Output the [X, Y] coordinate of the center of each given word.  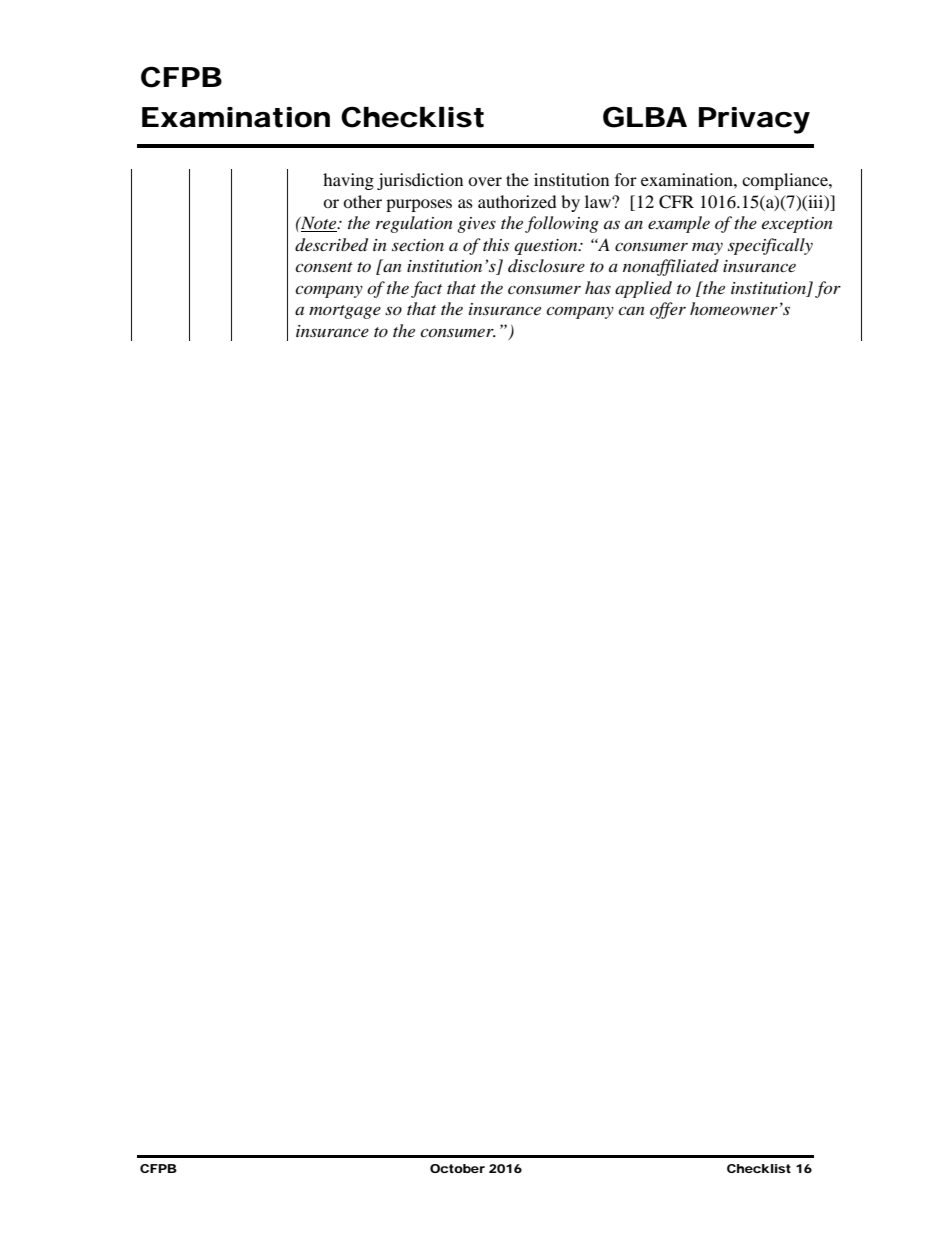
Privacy [754, 120]
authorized [517, 201]
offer [668, 310]
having [348, 181]
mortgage [345, 312]
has [598, 287]
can [631, 310]
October [457, 1168]
